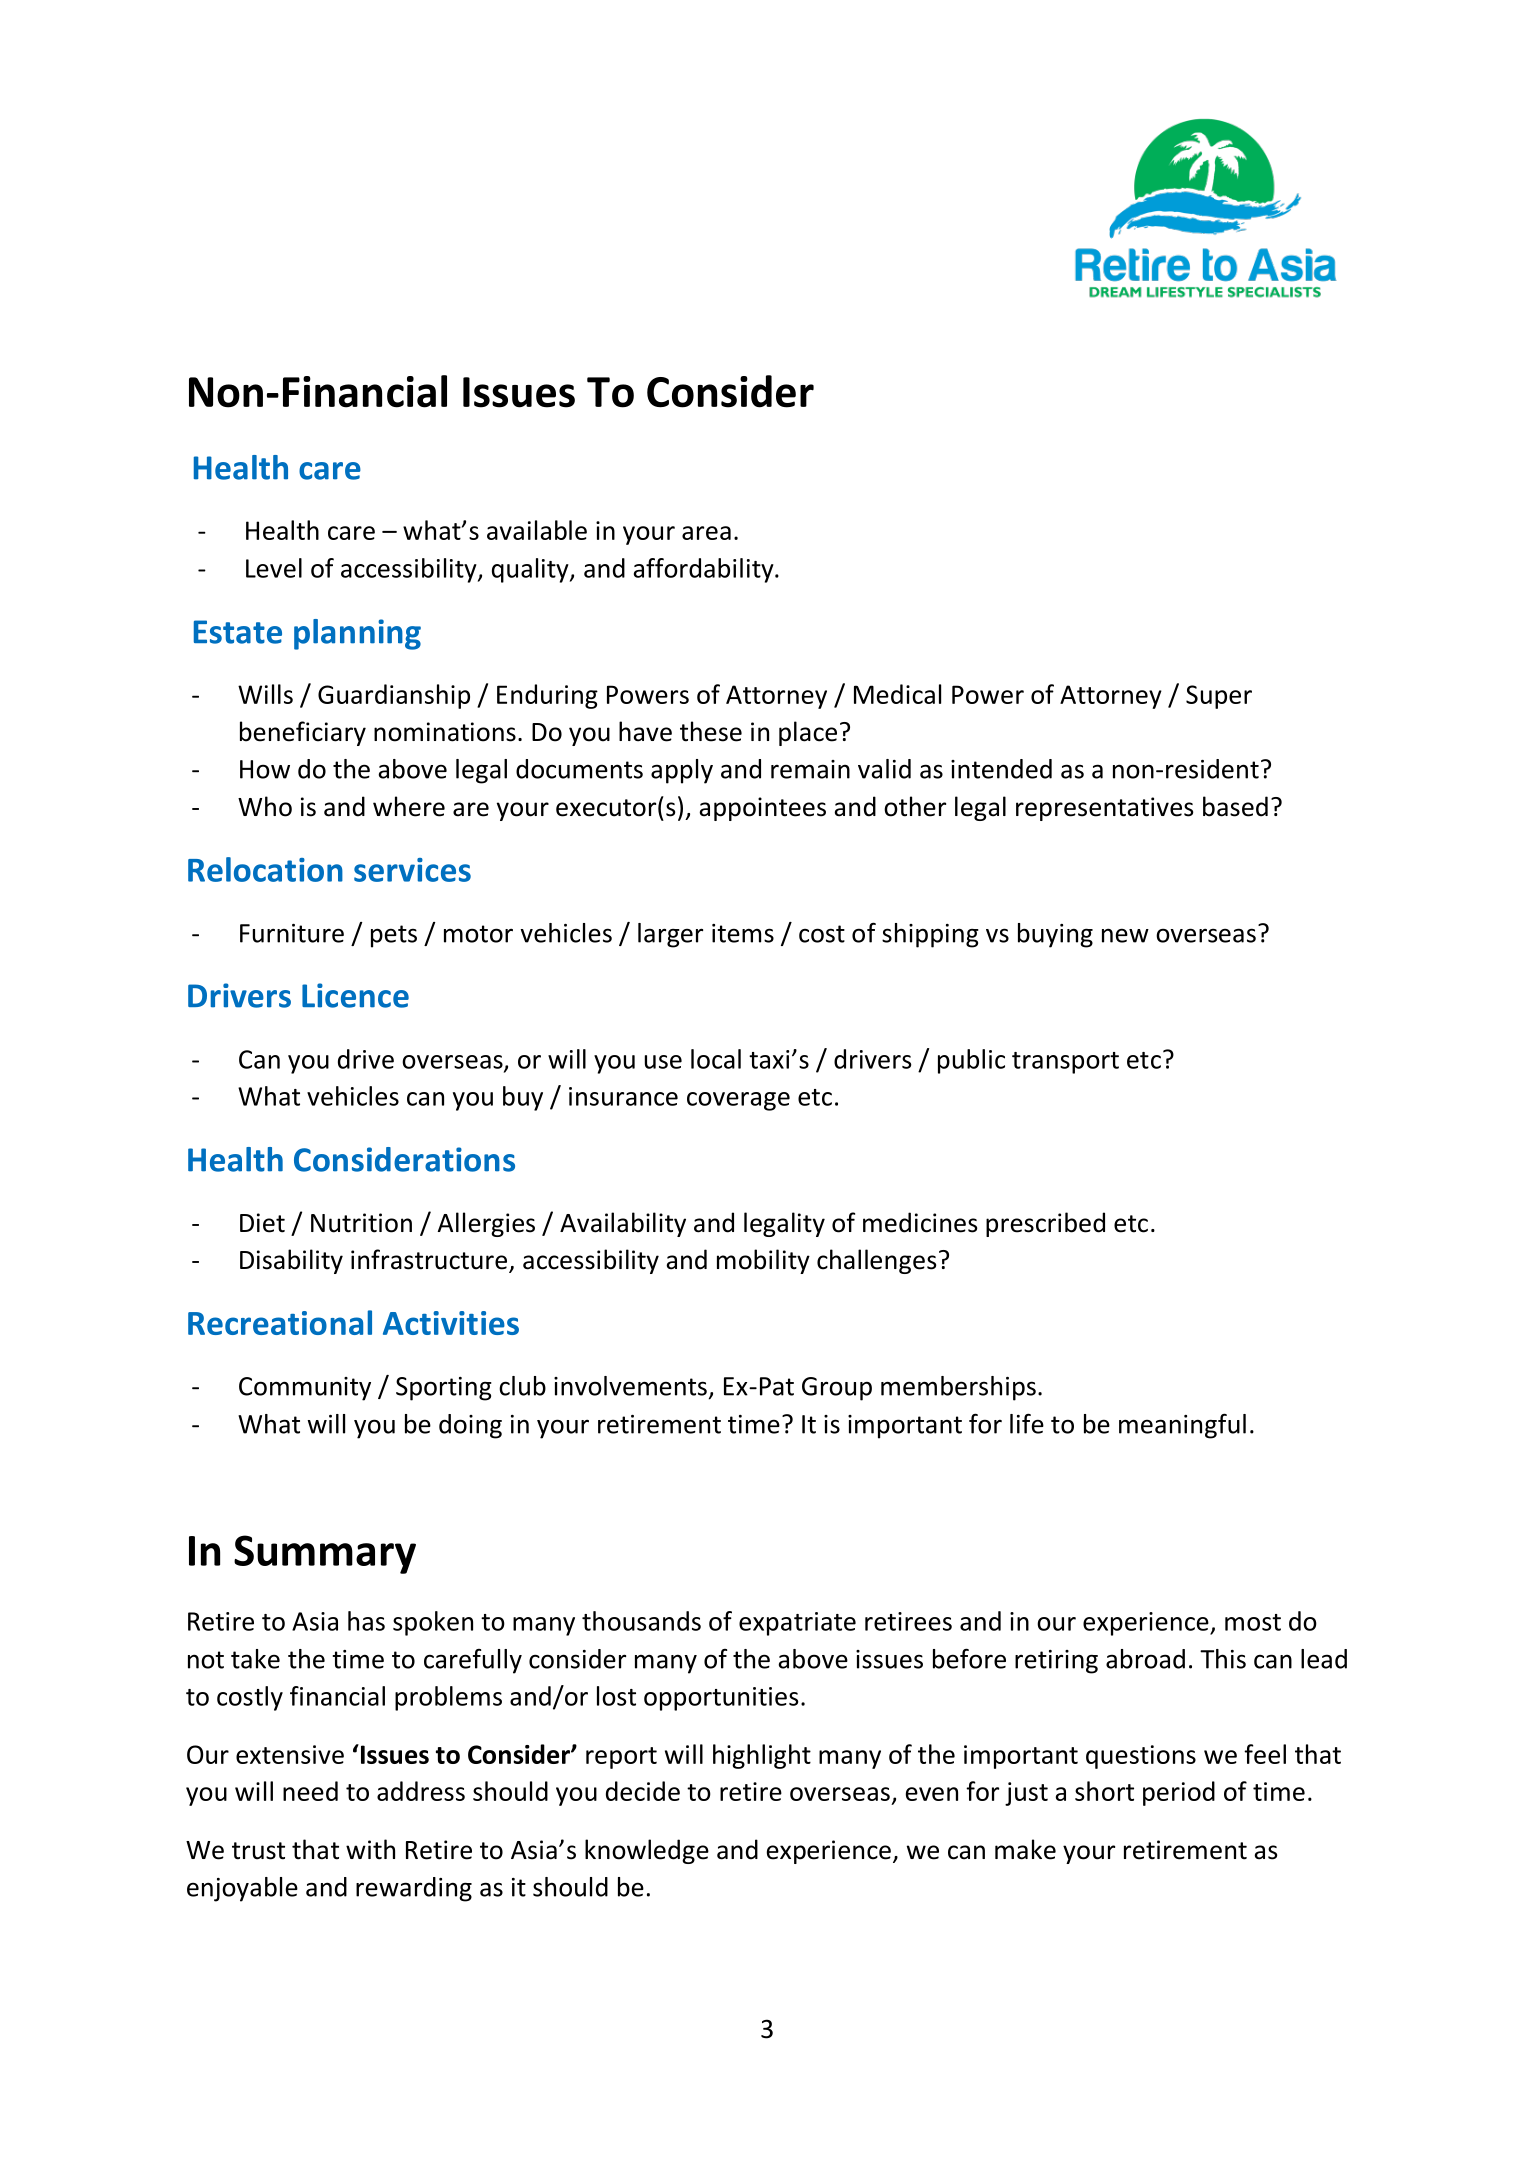 The image size is (1534, 2171). Describe the element at coordinates (274, 568) in the screenshot. I see `Level` at that location.
